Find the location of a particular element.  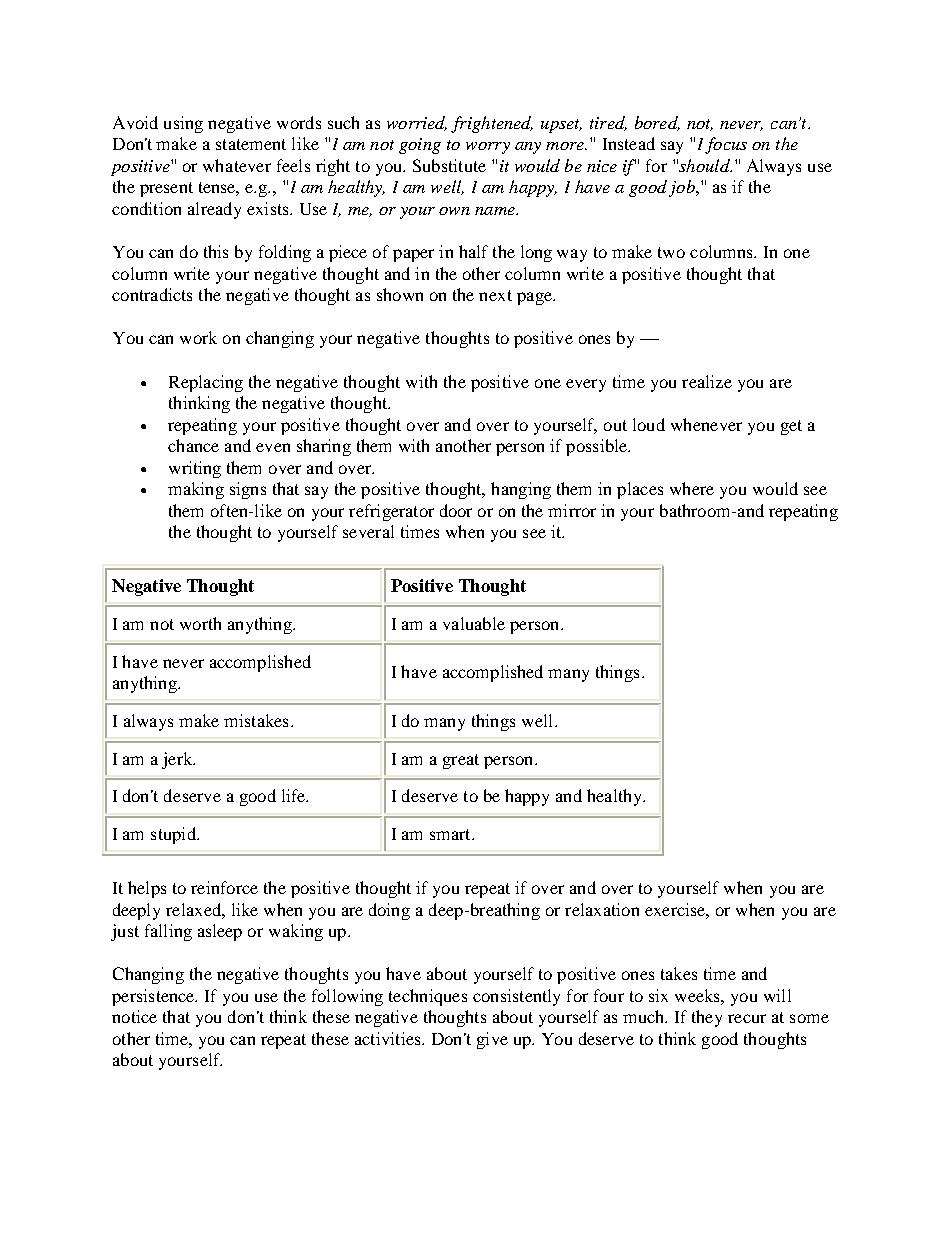

worth is located at coordinates (200, 623).
